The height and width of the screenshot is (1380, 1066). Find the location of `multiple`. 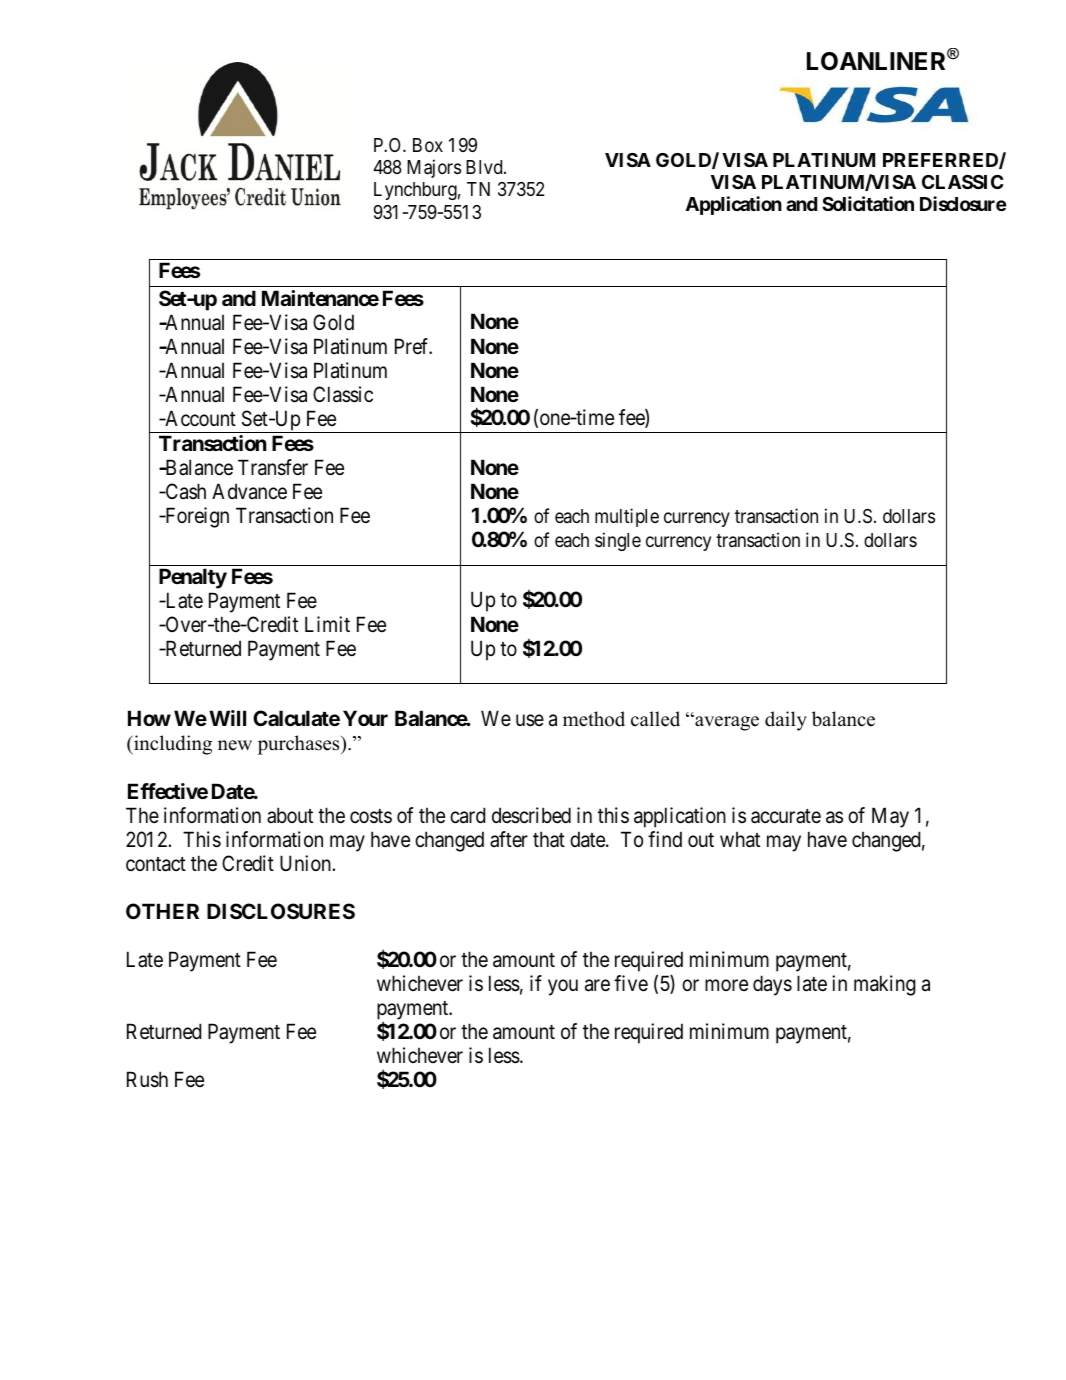

multiple is located at coordinates (627, 517).
